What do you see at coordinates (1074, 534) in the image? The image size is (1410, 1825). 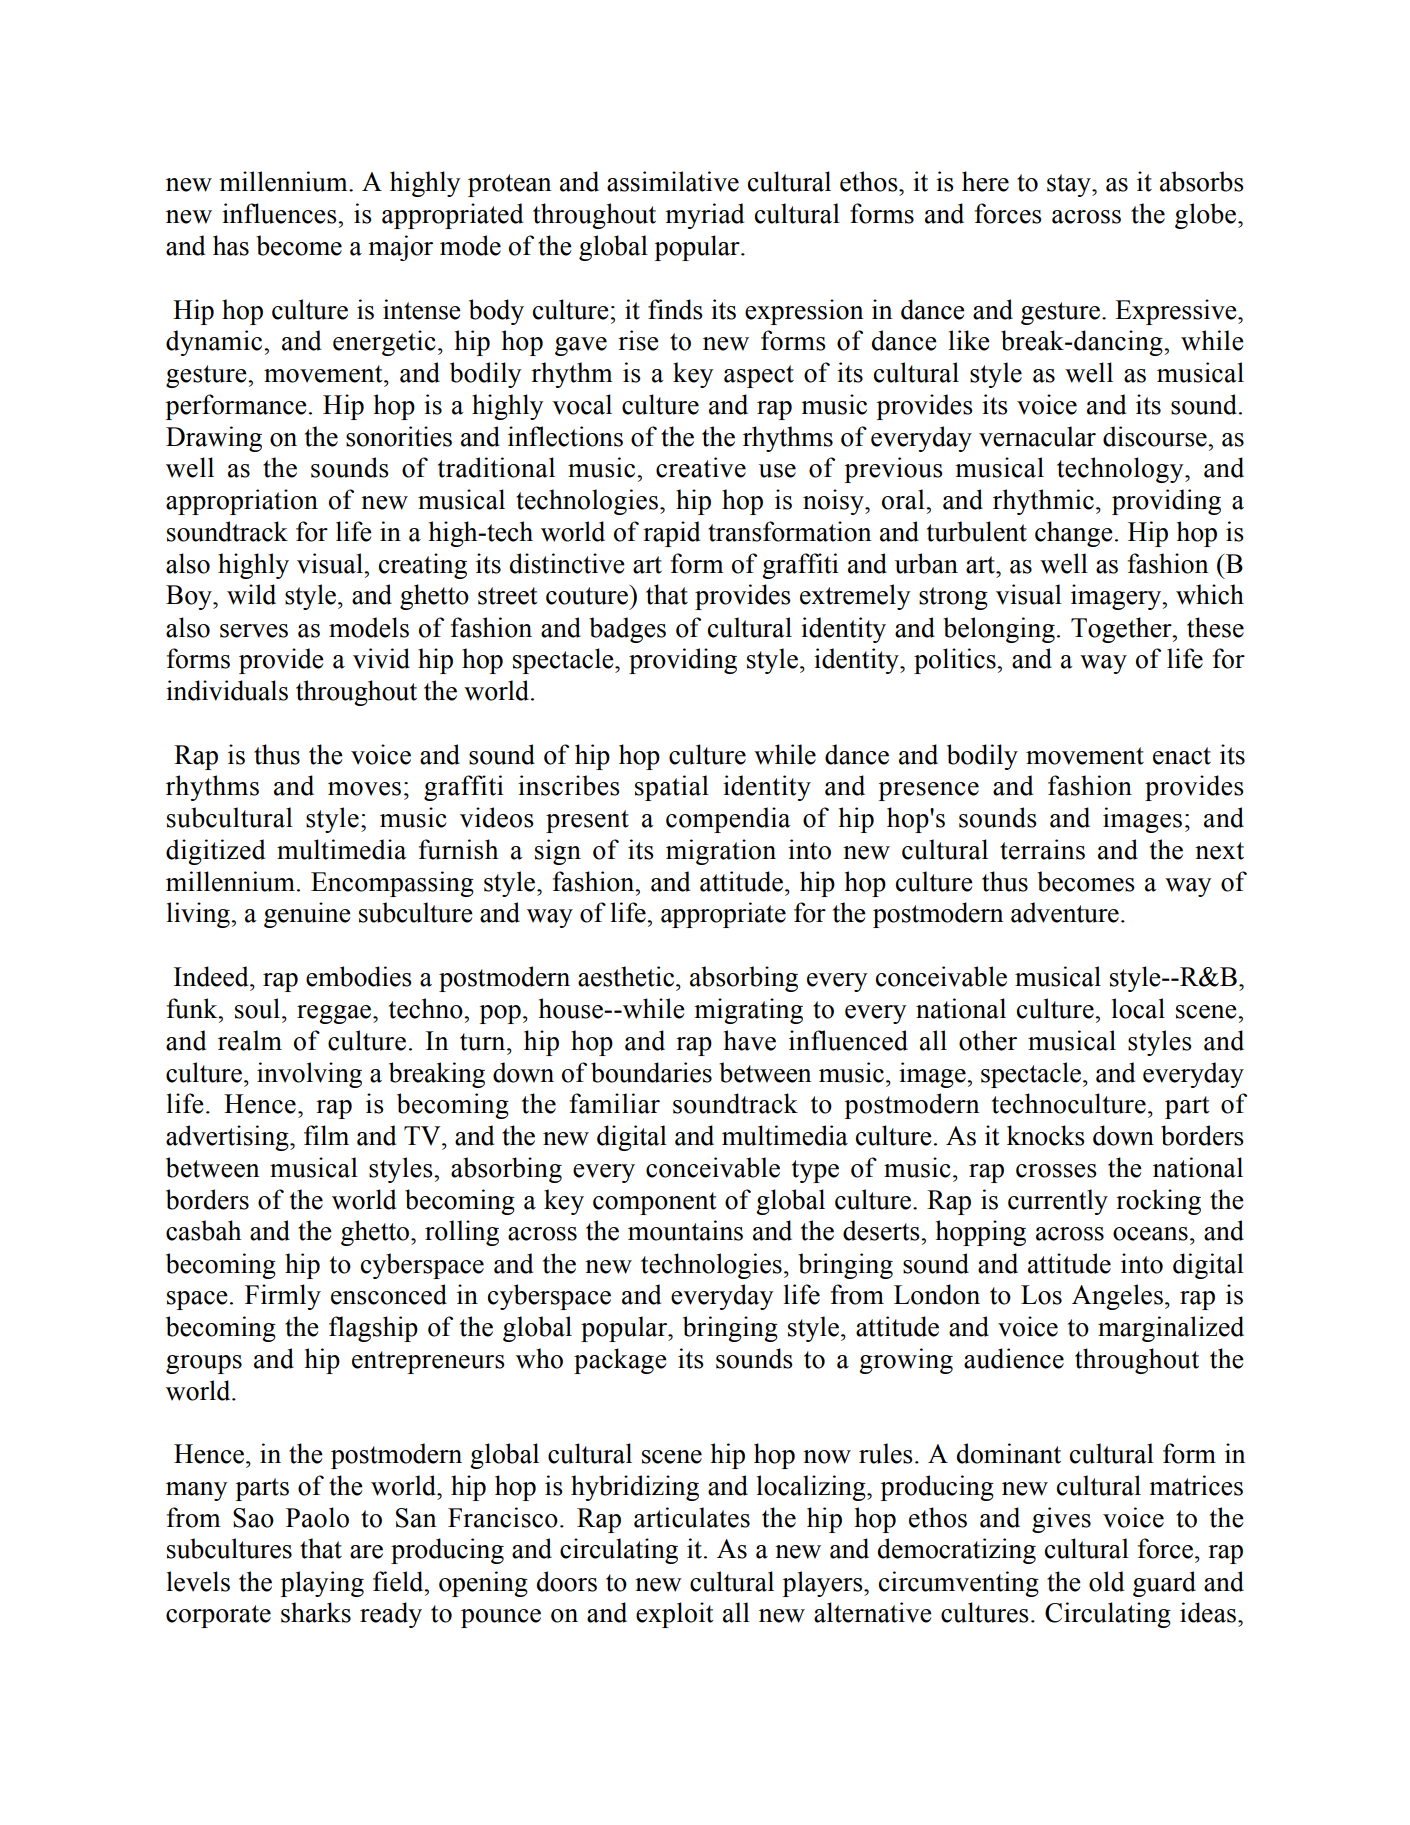 I see `change` at bounding box center [1074, 534].
